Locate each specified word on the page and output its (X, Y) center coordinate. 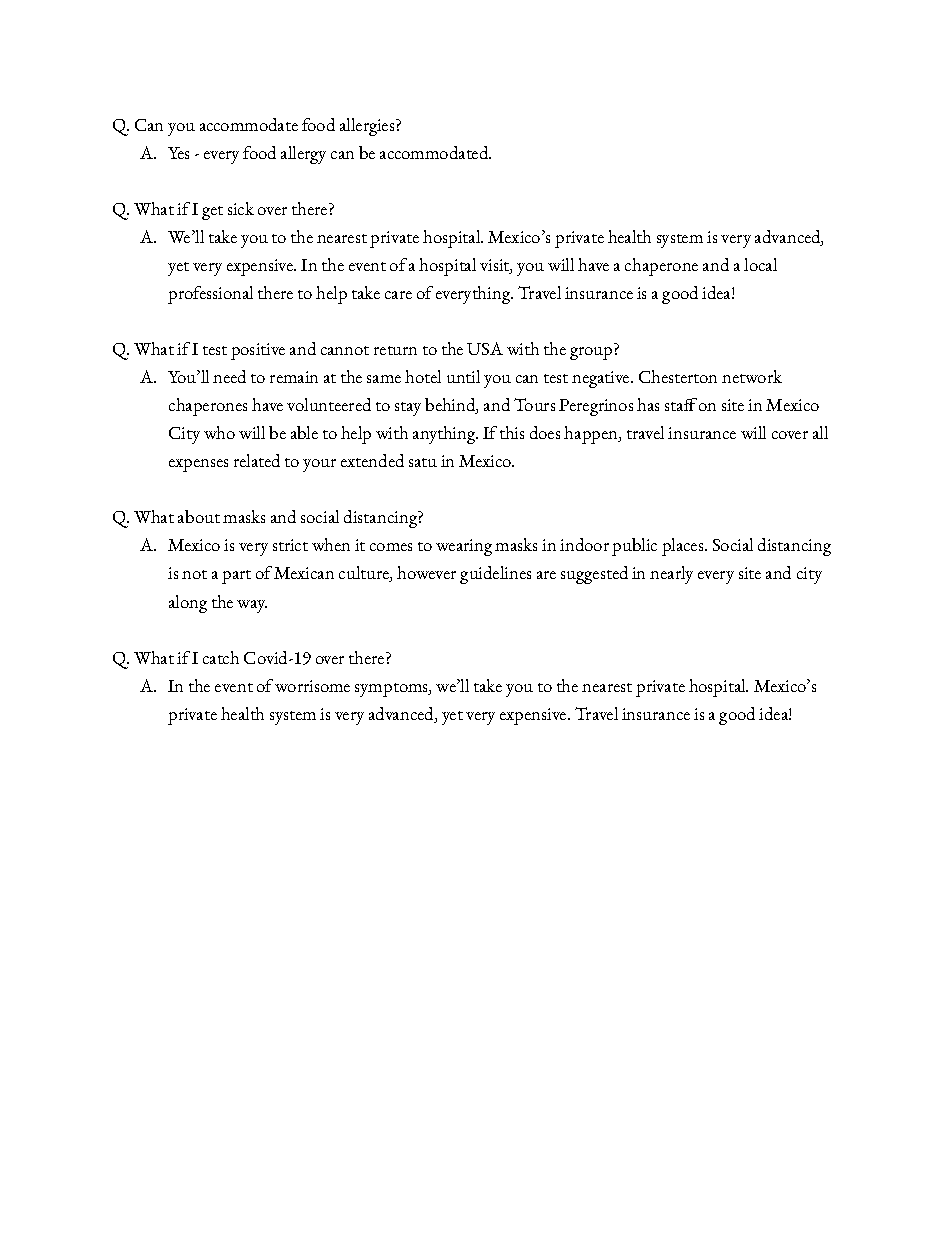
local (760, 264)
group (591, 353)
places (682, 547)
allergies (368, 127)
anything (445, 435)
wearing (464, 547)
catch (221, 657)
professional (210, 295)
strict (290, 545)
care (398, 295)
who (219, 432)
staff (681, 404)
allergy (303, 155)
